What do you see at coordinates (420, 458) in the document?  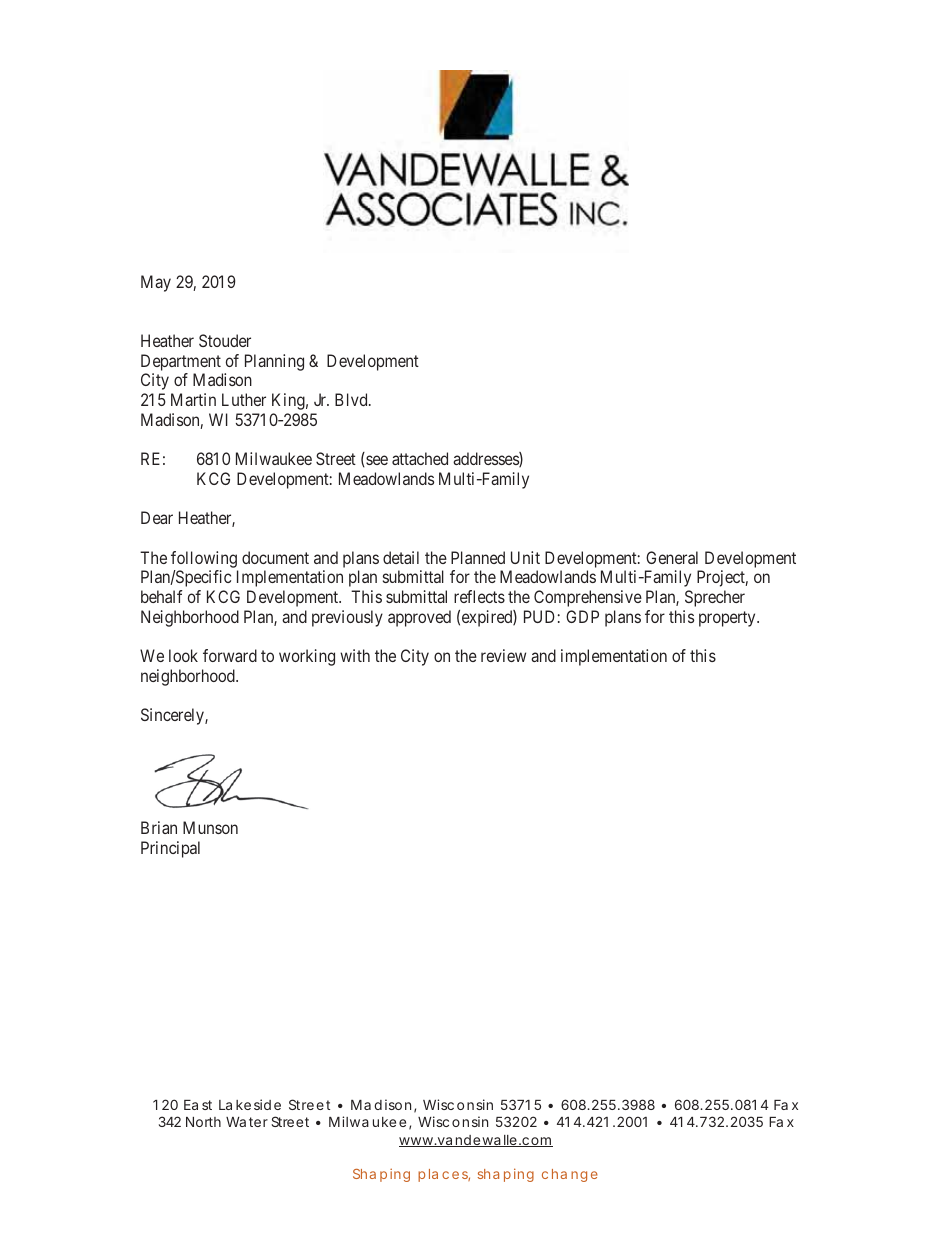 I see `attached` at bounding box center [420, 458].
